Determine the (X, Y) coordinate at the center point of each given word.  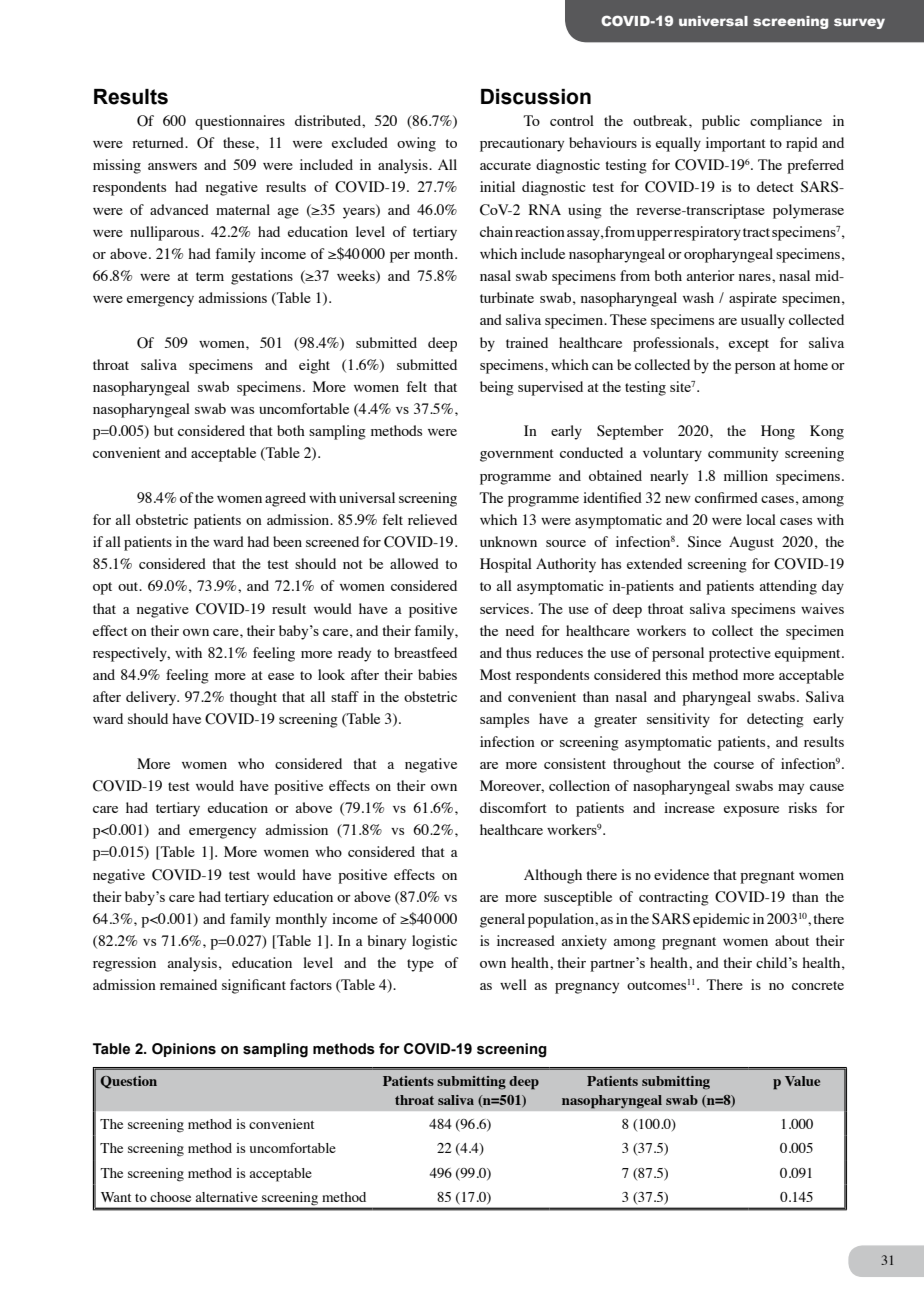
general (502, 920)
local (761, 519)
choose (170, 1197)
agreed (285, 499)
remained (188, 984)
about (792, 940)
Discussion (536, 97)
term (210, 276)
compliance (786, 122)
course (734, 765)
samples (504, 720)
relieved (432, 519)
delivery (152, 698)
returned (159, 142)
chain (496, 231)
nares (756, 277)
